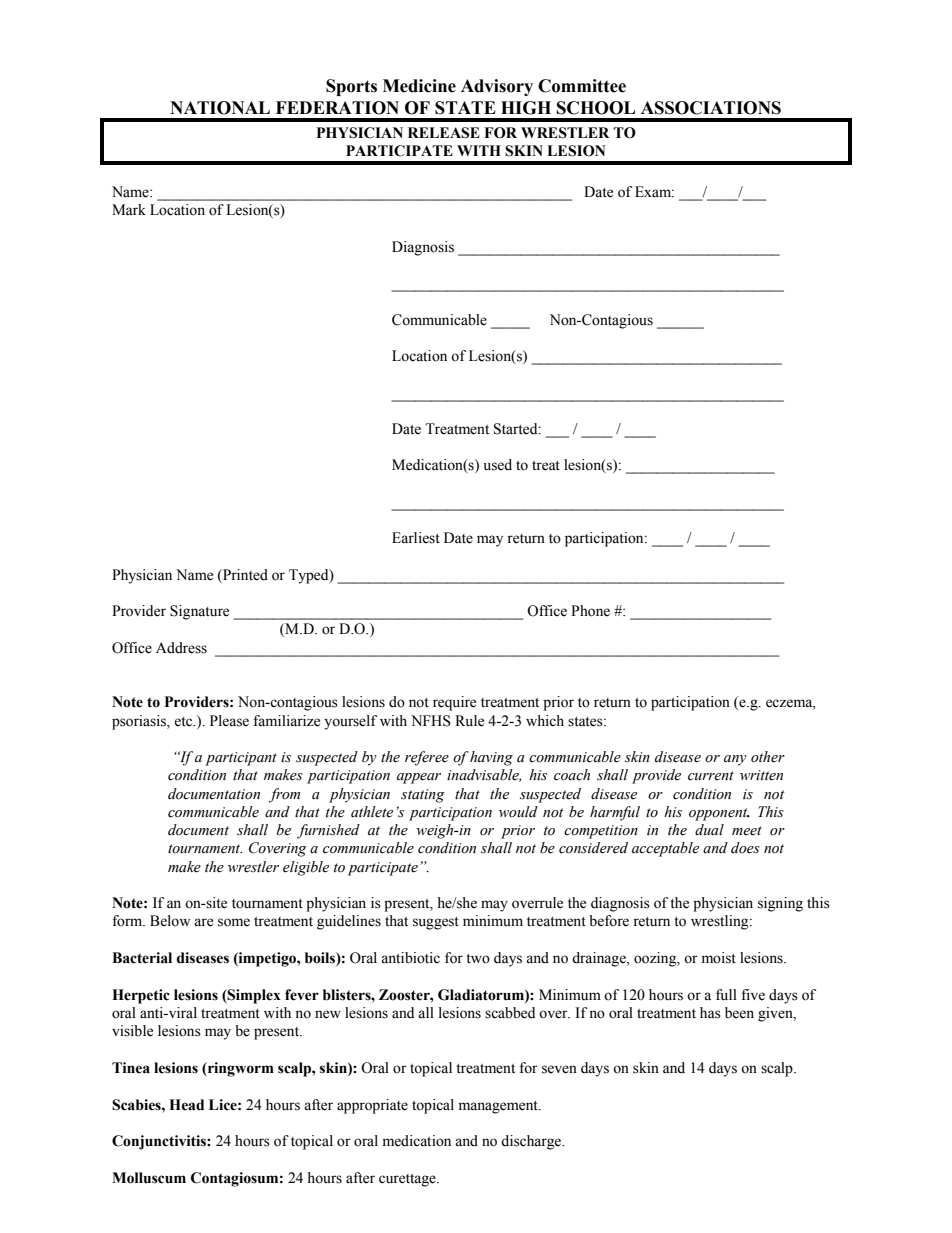 Image resolution: width=952 pixels, height=1233 pixels. Describe the element at coordinates (203, 922) in the screenshot. I see `are` at that location.
